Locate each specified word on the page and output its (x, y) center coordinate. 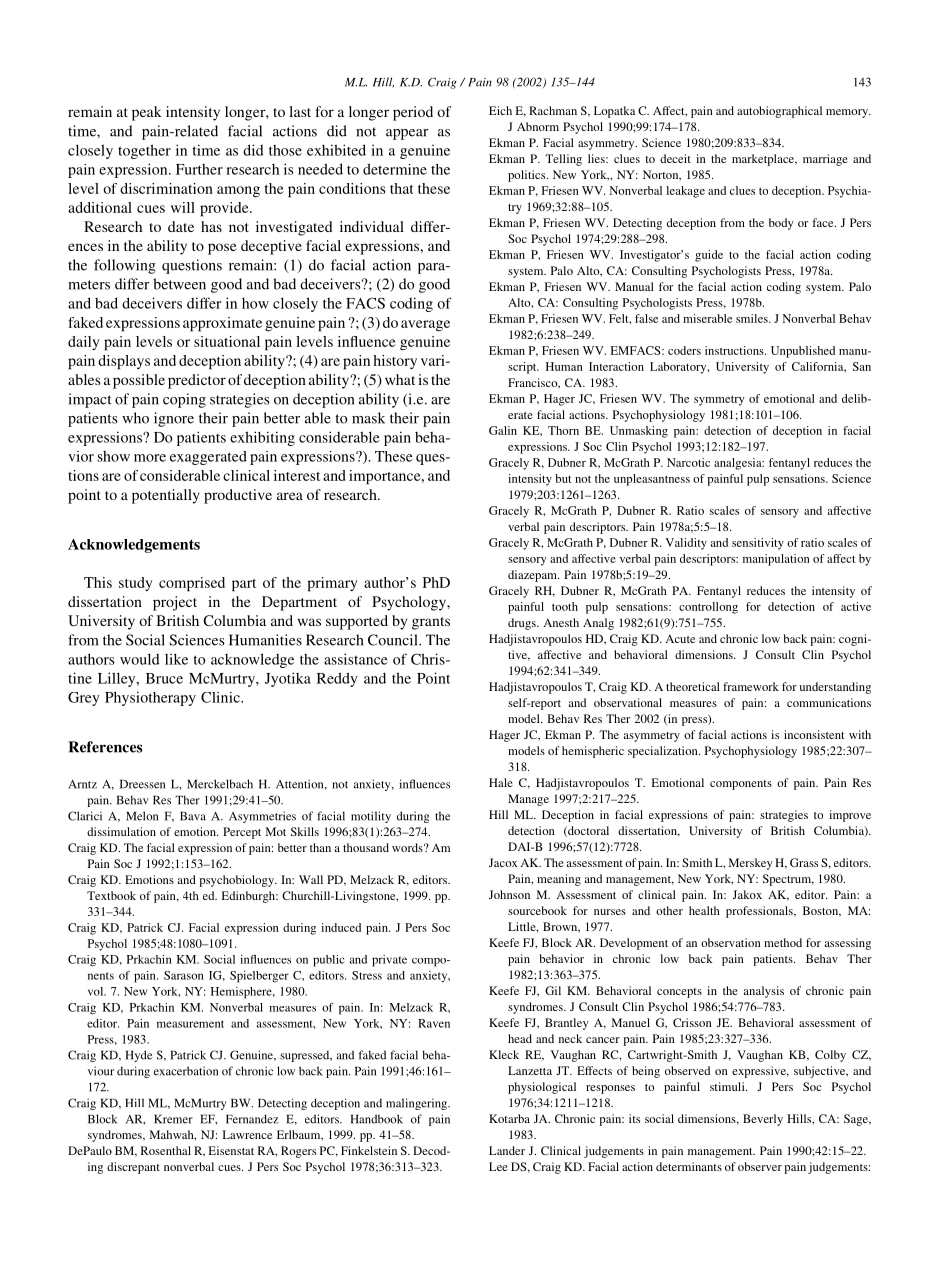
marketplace (764, 160)
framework (751, 686)
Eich (500, 110)
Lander (507, 1150)
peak (147, 113)
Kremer (173, 1119)
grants (431, 623)
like (176, 659)
